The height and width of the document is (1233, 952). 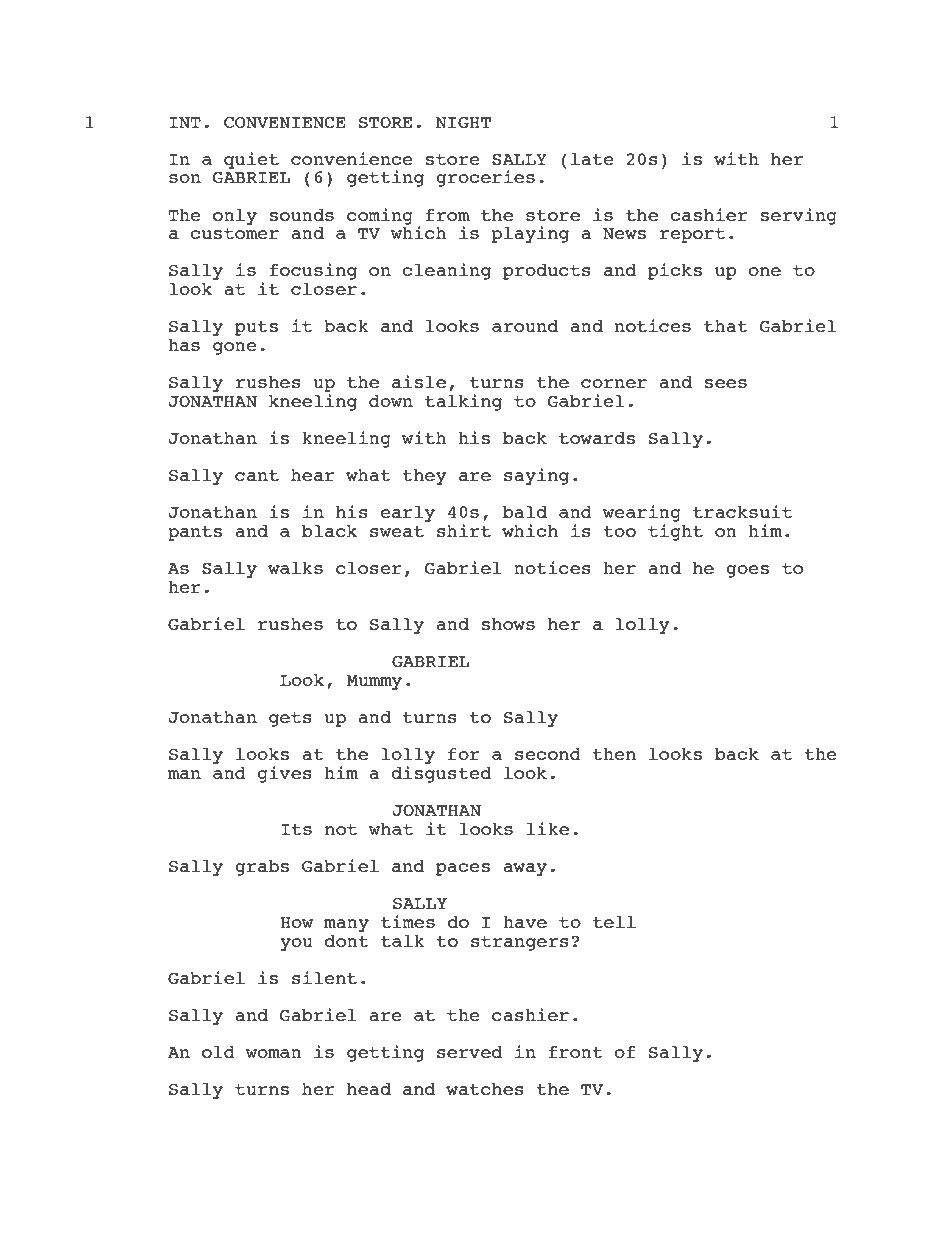 What do you see at coordinates (285, 774) in the document?
I see `gives` at bounding box center [285, 774].
